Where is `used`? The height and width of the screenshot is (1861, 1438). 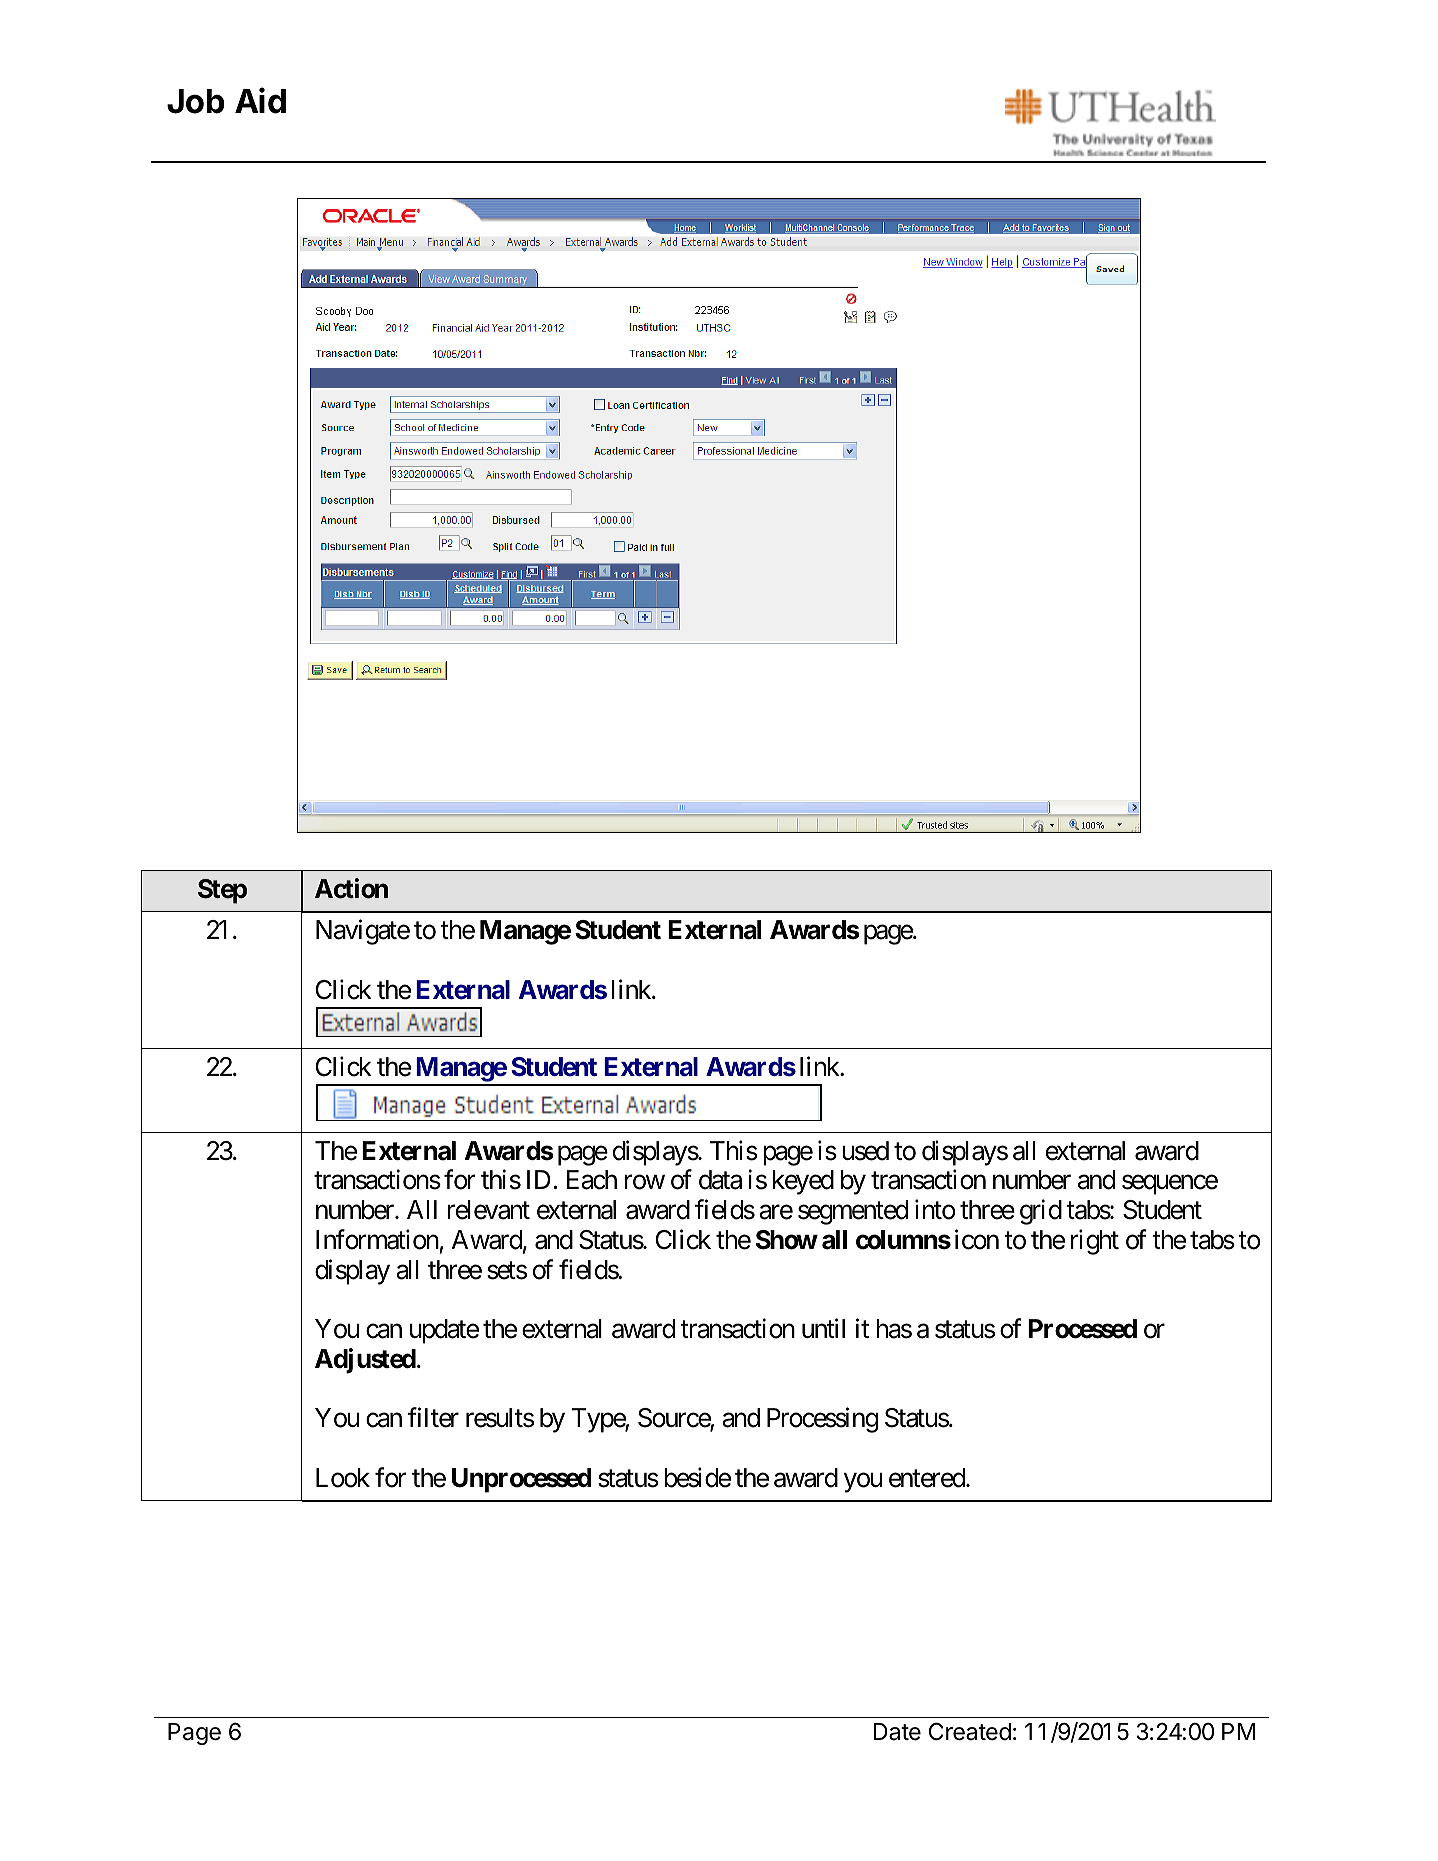
used is located at coordinates (865, 1151).
